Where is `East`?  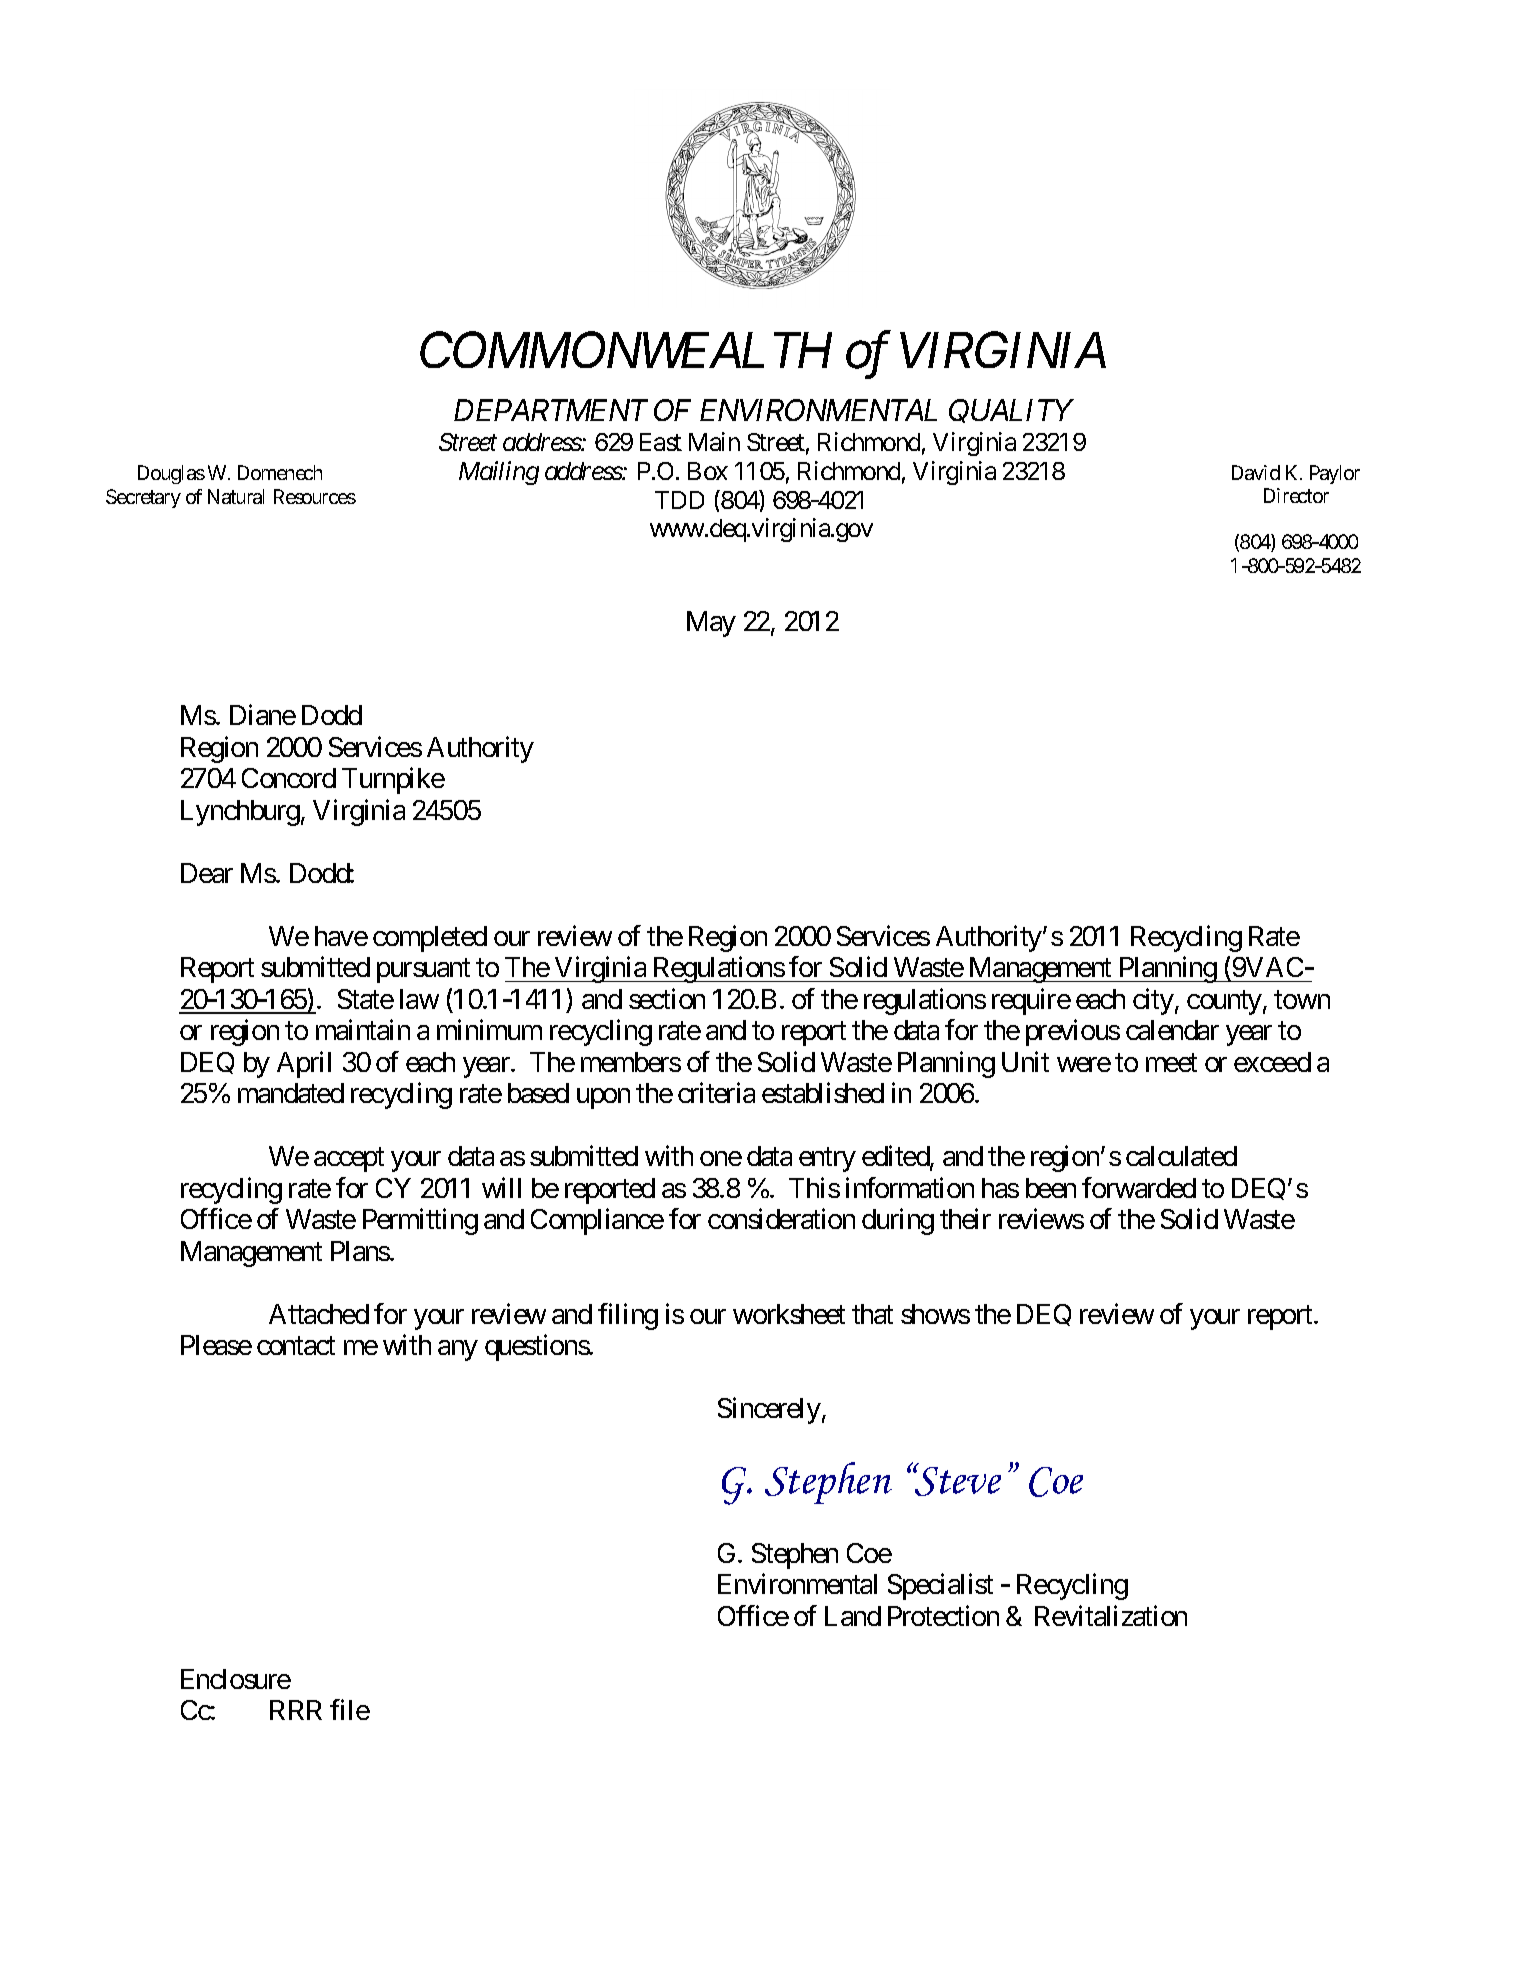 East is located at coordinates (661, 442).
